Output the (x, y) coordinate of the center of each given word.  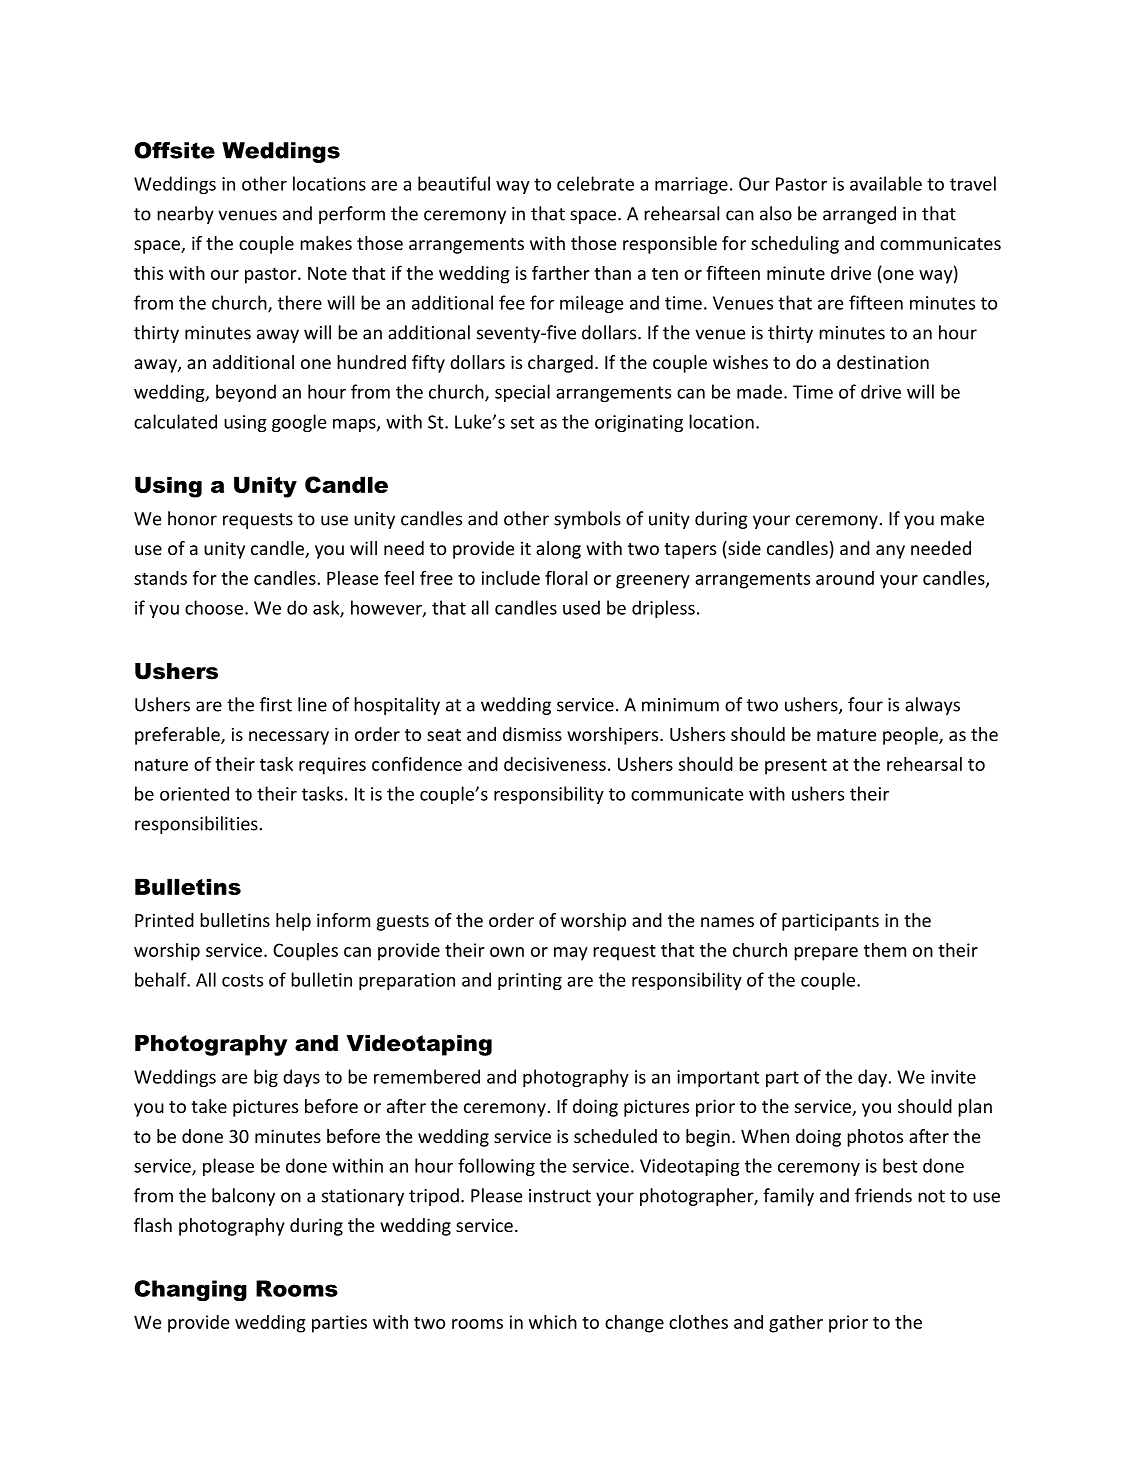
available (886, 183)
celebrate (595, 183)
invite (953, 1077)
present (796, 766)
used (581, 607)
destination (883, 362)
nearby (185, 215)
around (845, 578)
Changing (191, 1290)
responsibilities (196, 825)
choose (214, 607)
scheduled (615, 1136)
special (522, 393)
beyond (246, 393)
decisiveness (555, 764)
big (266, 1078)
